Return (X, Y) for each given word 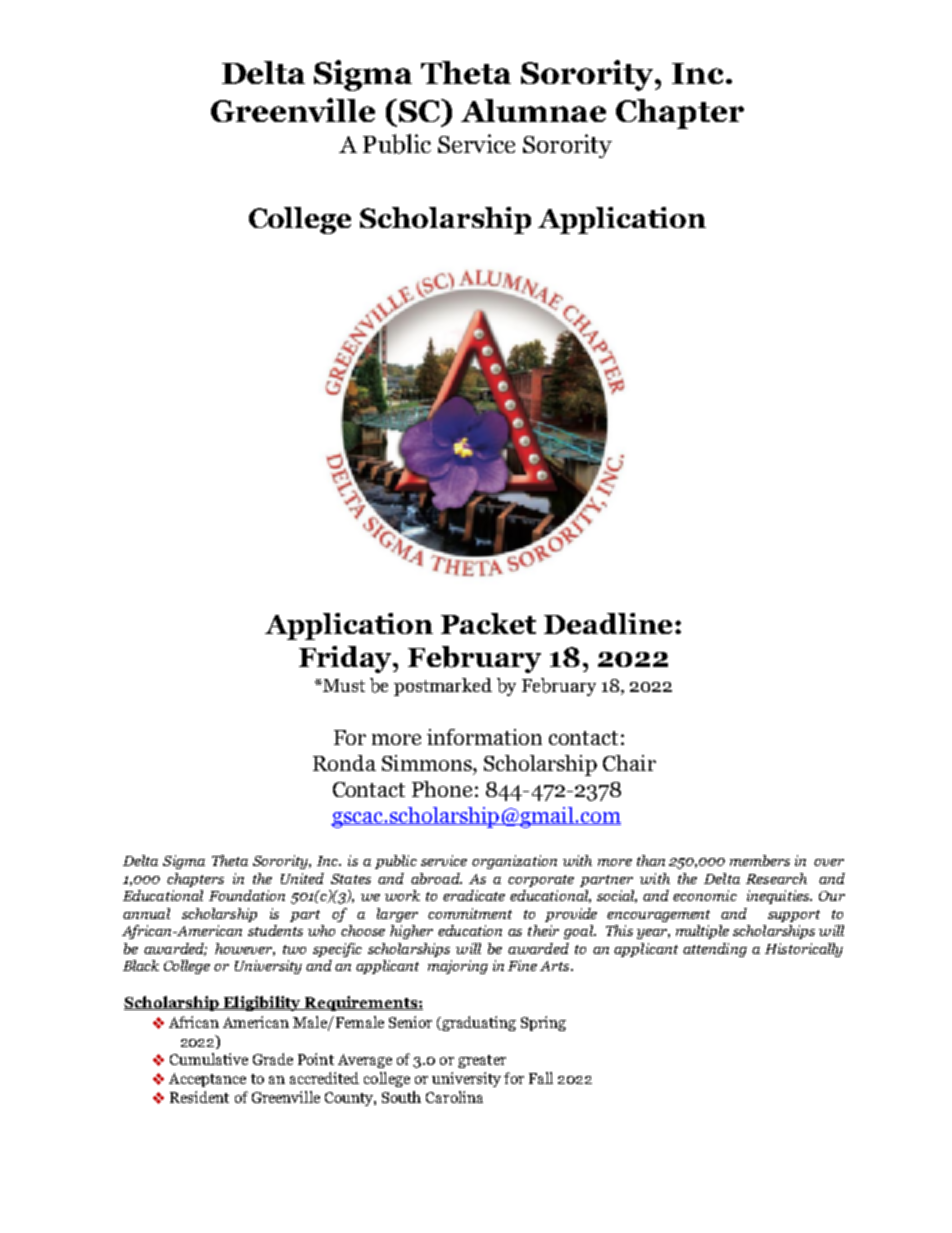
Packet (488, 623)
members (760, 860)
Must (343, 685)
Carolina (454, 1097)
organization (514, 862)
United (302, 878)
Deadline (608, 623)
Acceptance (207, 1080)
